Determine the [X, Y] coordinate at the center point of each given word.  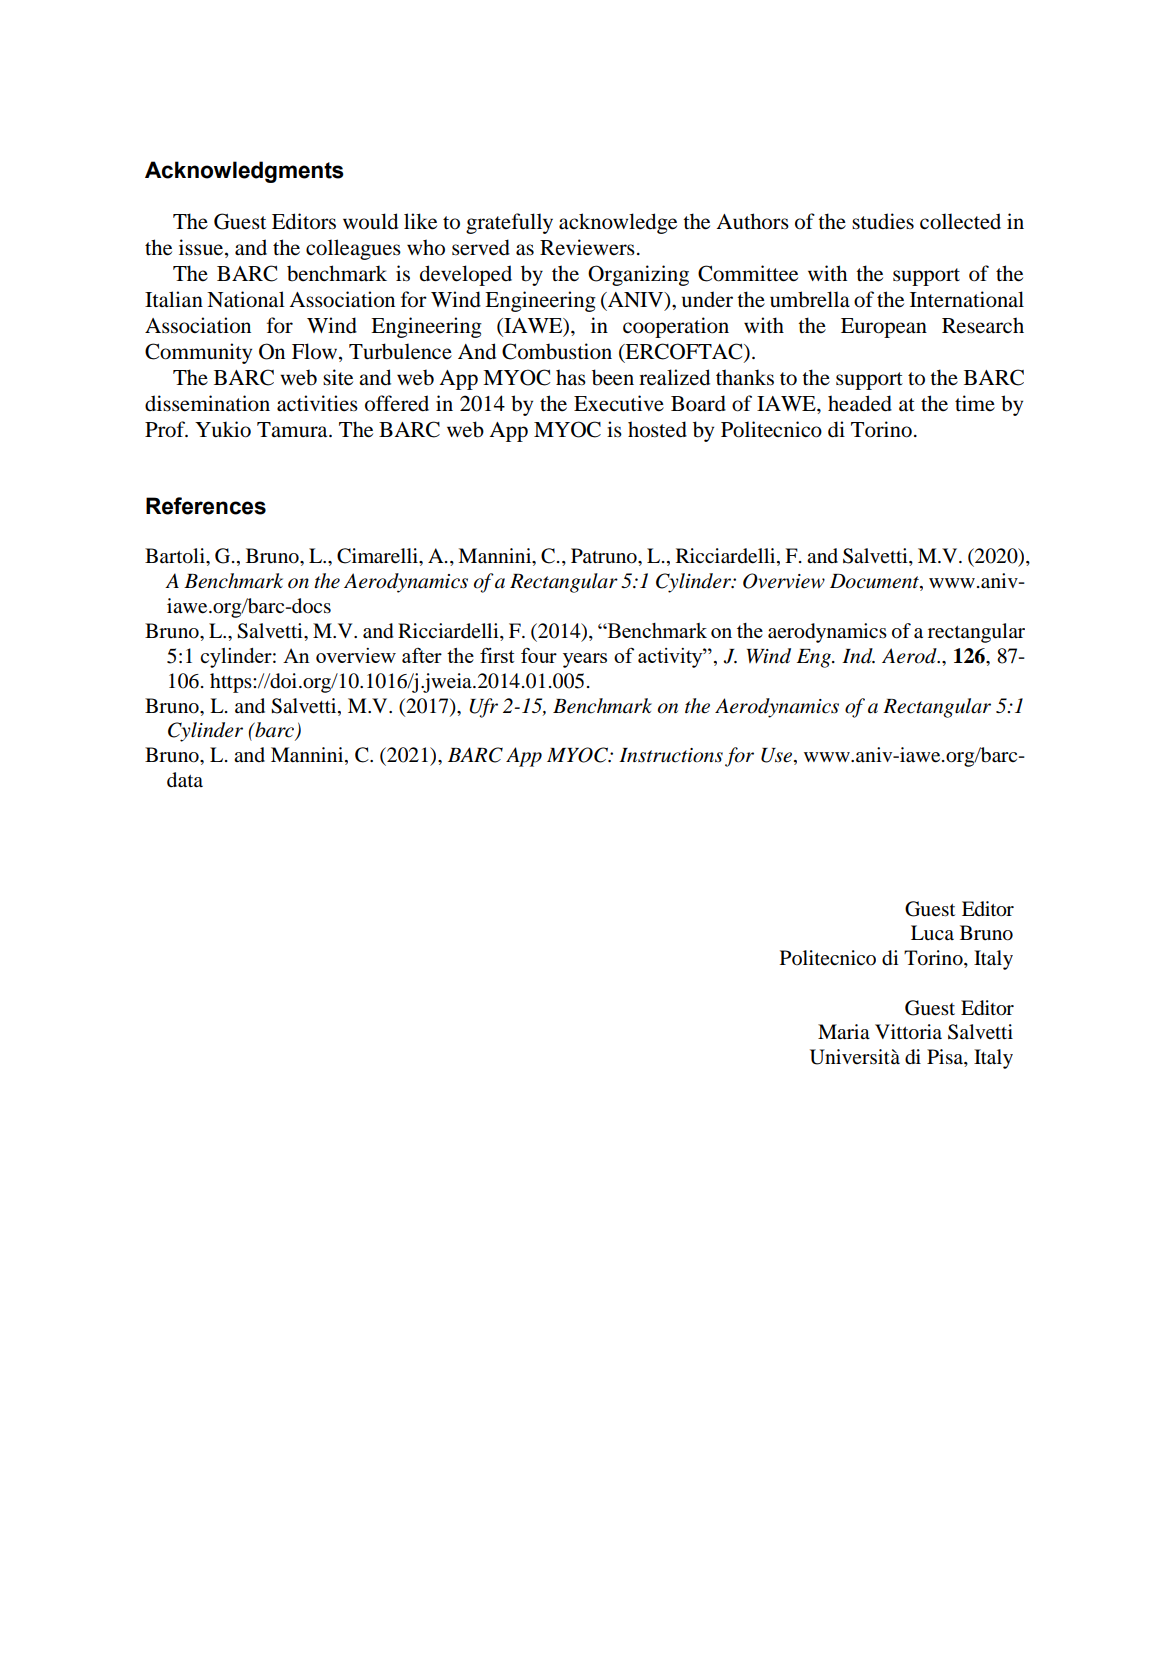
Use [778, 756]
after [422, 655]
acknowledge [618, 223]
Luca [932, 932]
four [539, 655]
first [497, 655]
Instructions [671, 755]
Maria [844, 1032]
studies [883, 221]
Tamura [293, 430]
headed [860, 403]
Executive [619, 403]
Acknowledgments [244, 172]
